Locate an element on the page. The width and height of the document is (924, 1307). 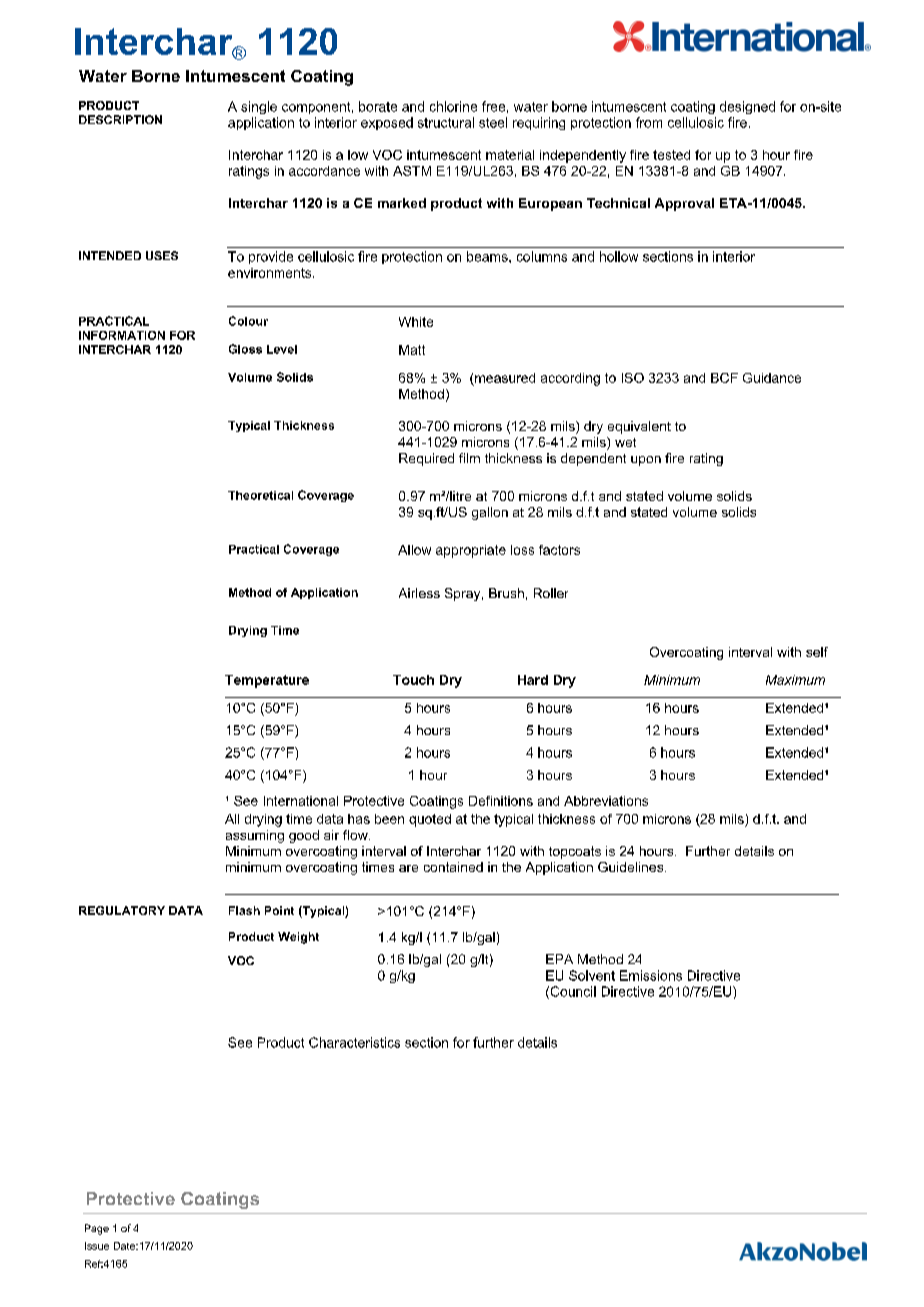
contained is located at coordinates (453, 867).
